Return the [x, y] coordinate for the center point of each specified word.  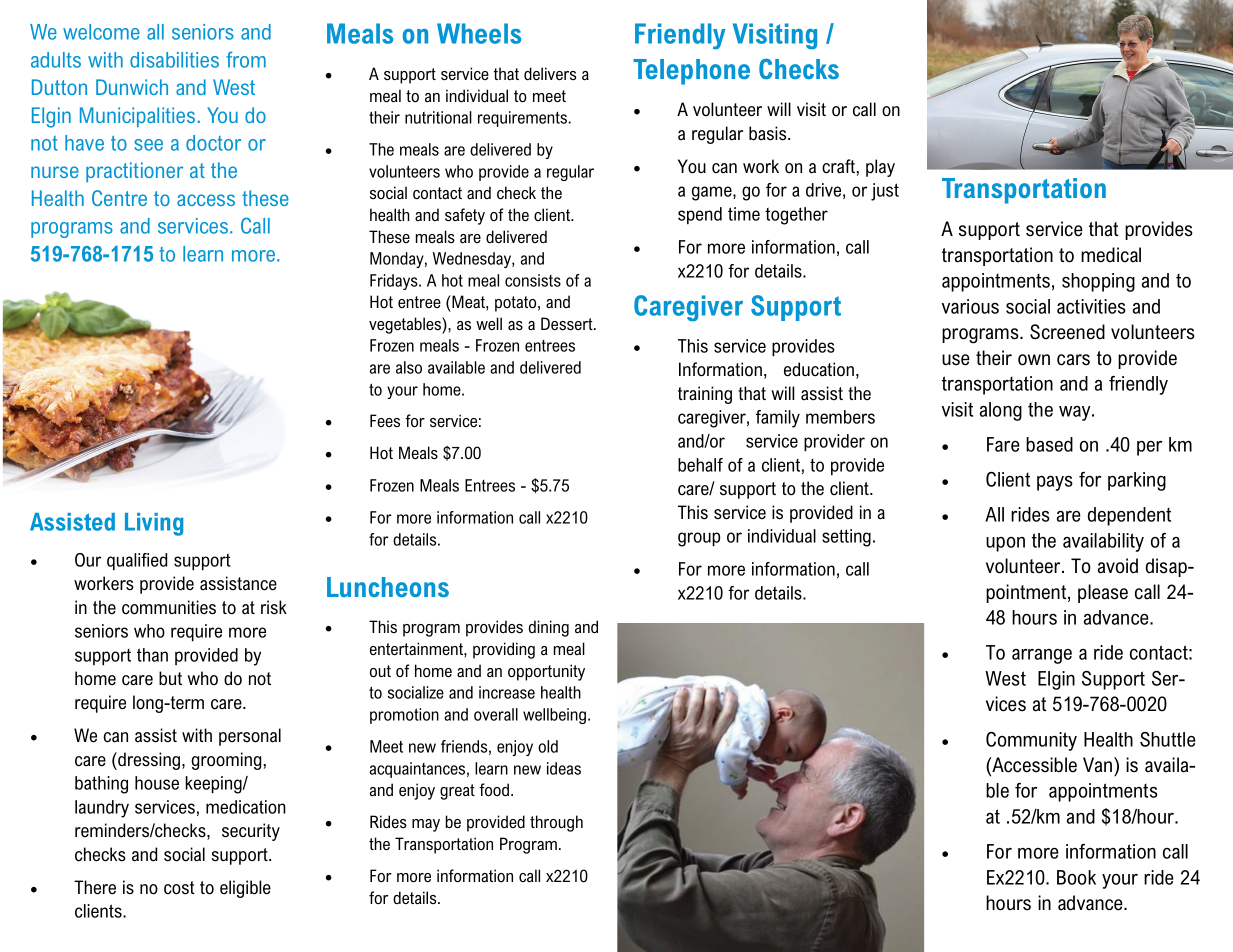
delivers [550, 73]
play [880, 168]
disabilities [174, 60]
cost [179, 888]
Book [1076, 877]
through [556, 823]
